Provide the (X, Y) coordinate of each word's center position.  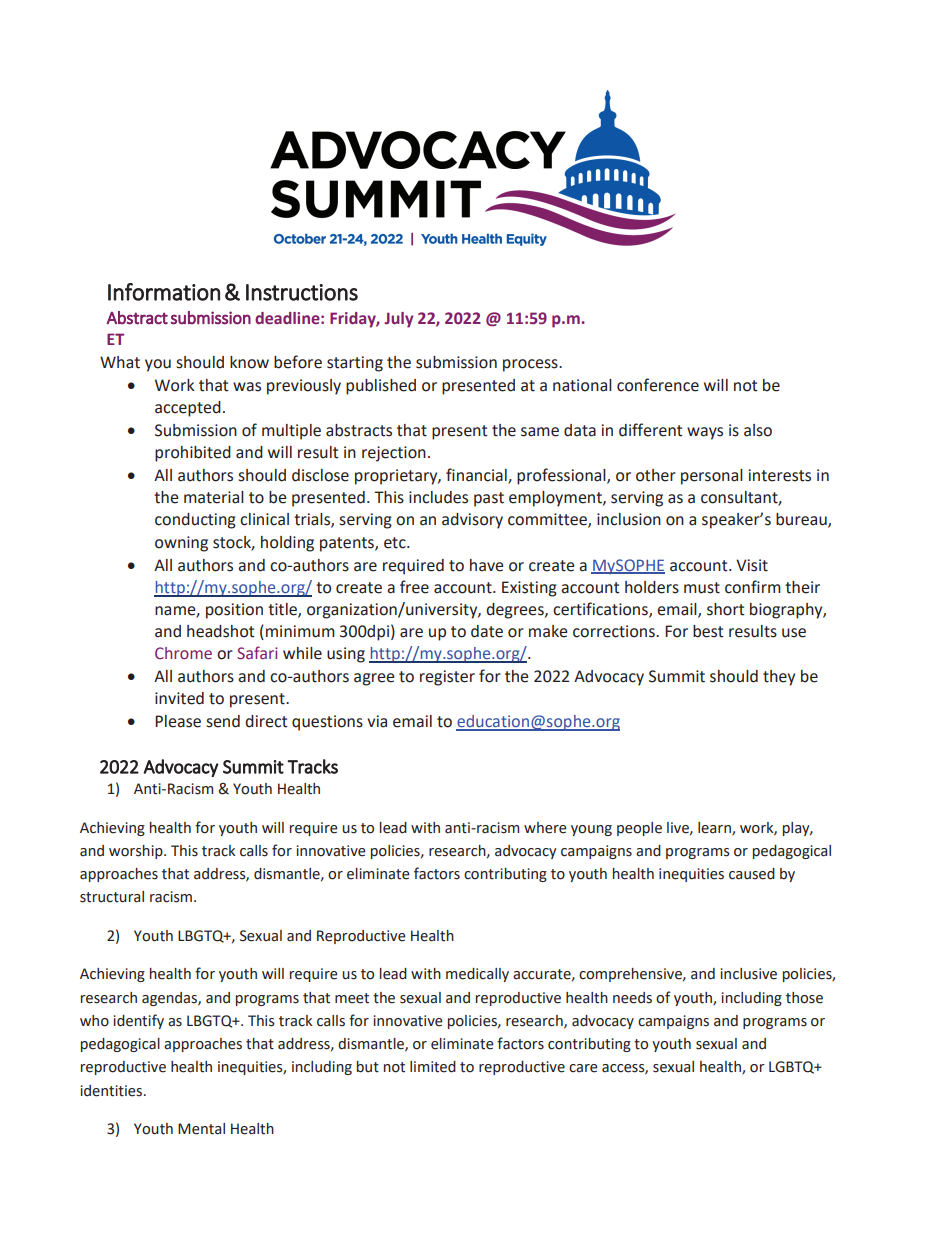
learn (715, 828)
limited (433, 1067)
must (702, 588)
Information (164, 292)
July (399, 320)
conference (658, 385)
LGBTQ (793, 1067)
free (414, 587)
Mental (201, 1129)
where (545, 828)
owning (181, 544)
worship (137, 852)
